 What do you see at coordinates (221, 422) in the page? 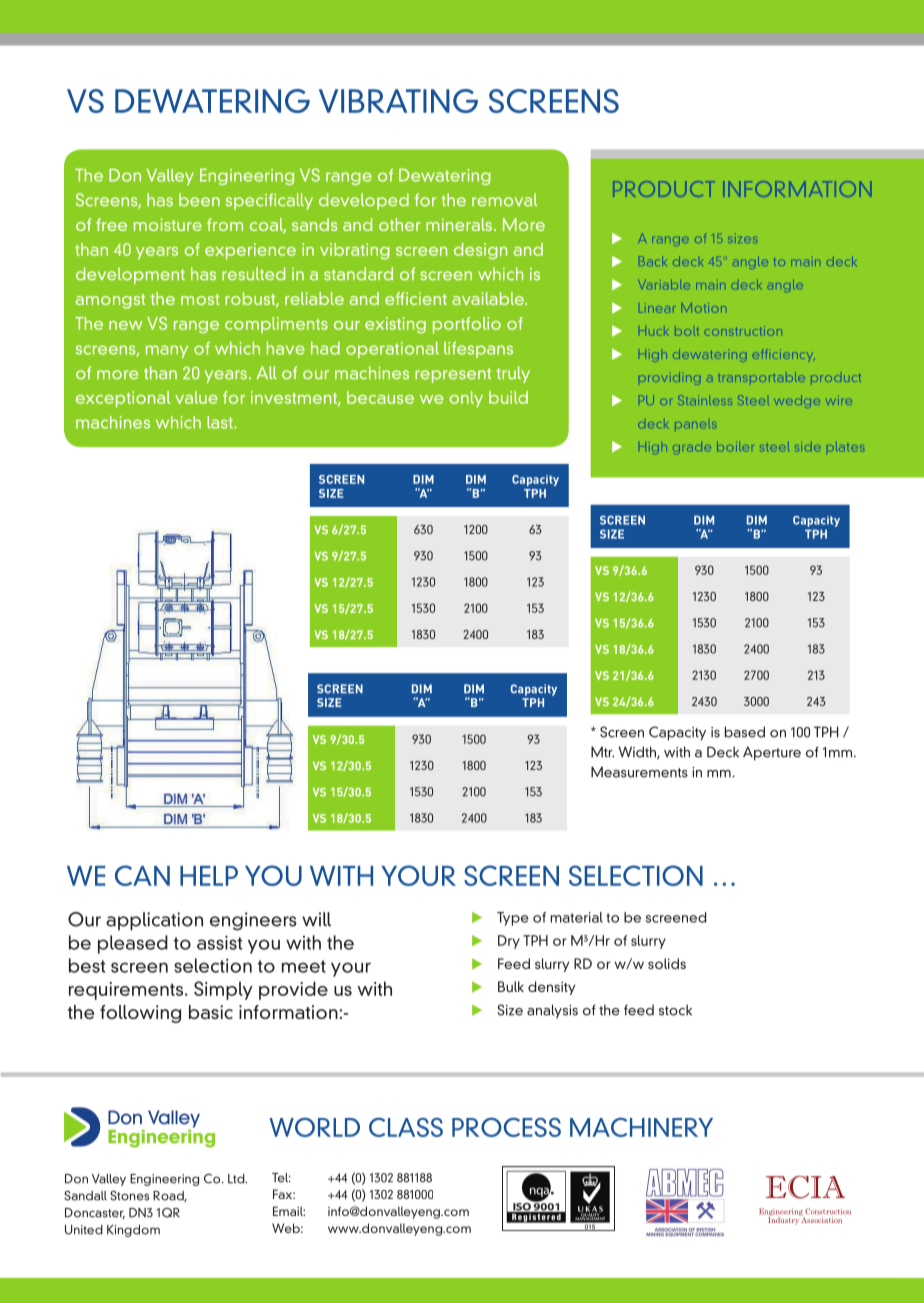
I see `last` at bounding box center [221, 422].
